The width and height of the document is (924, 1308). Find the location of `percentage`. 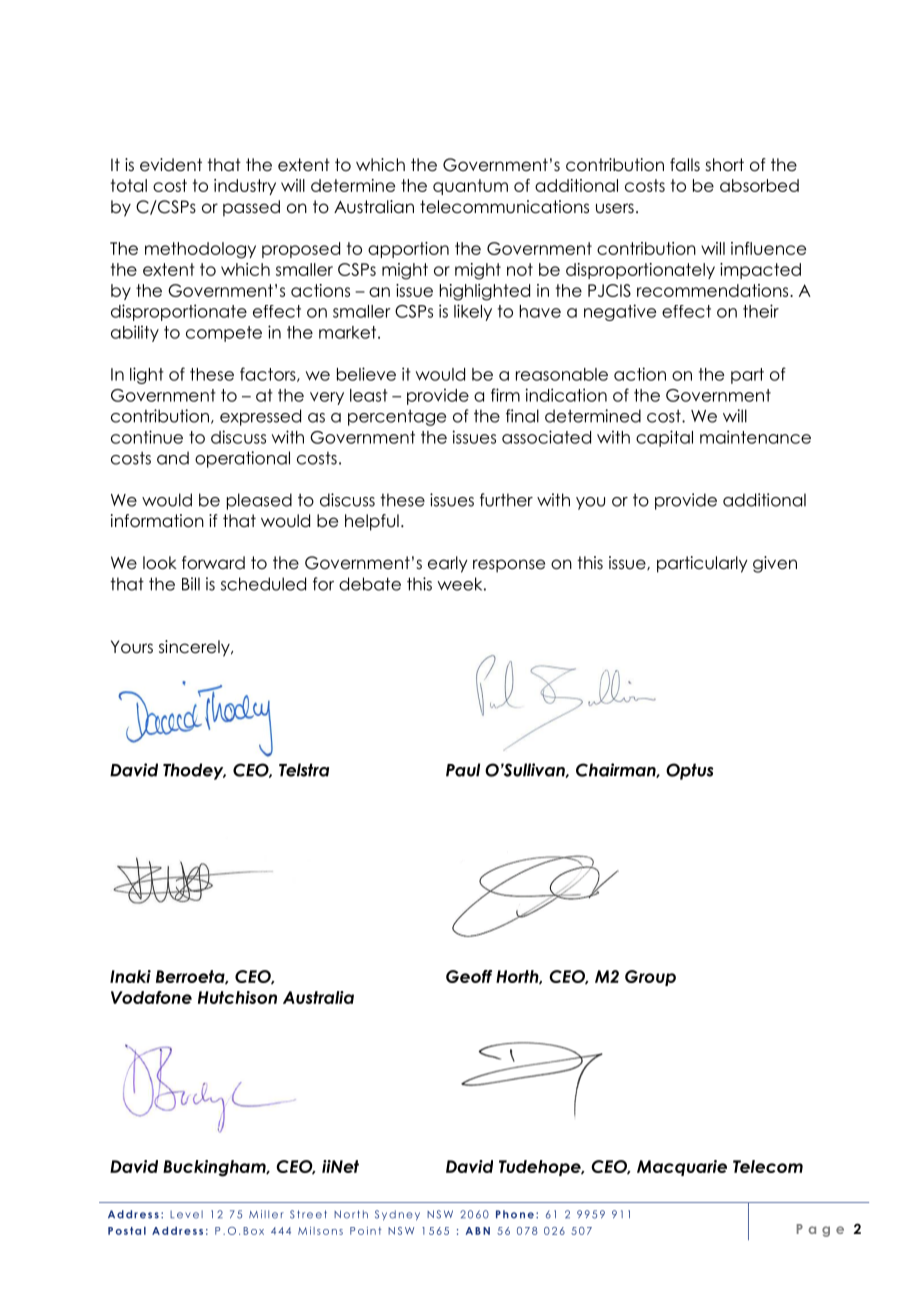

percentage is located at coordinates (397, 418).
